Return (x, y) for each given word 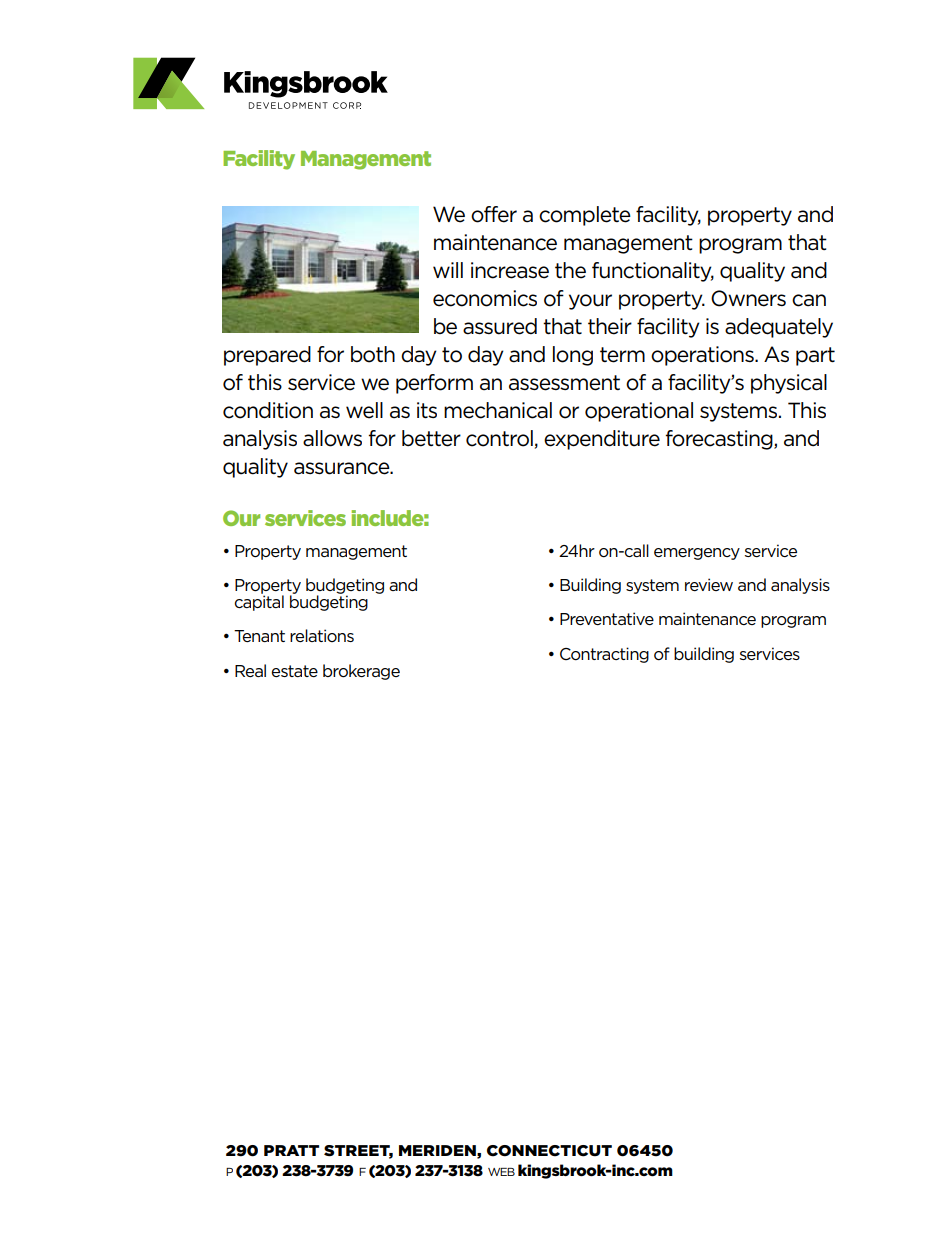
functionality (653, 272)
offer (494, 214)
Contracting (604, 655)
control (499, 438)
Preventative (607, 618)
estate (294, 671)
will (448, 270)
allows (332, 438)
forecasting (720, 440)
